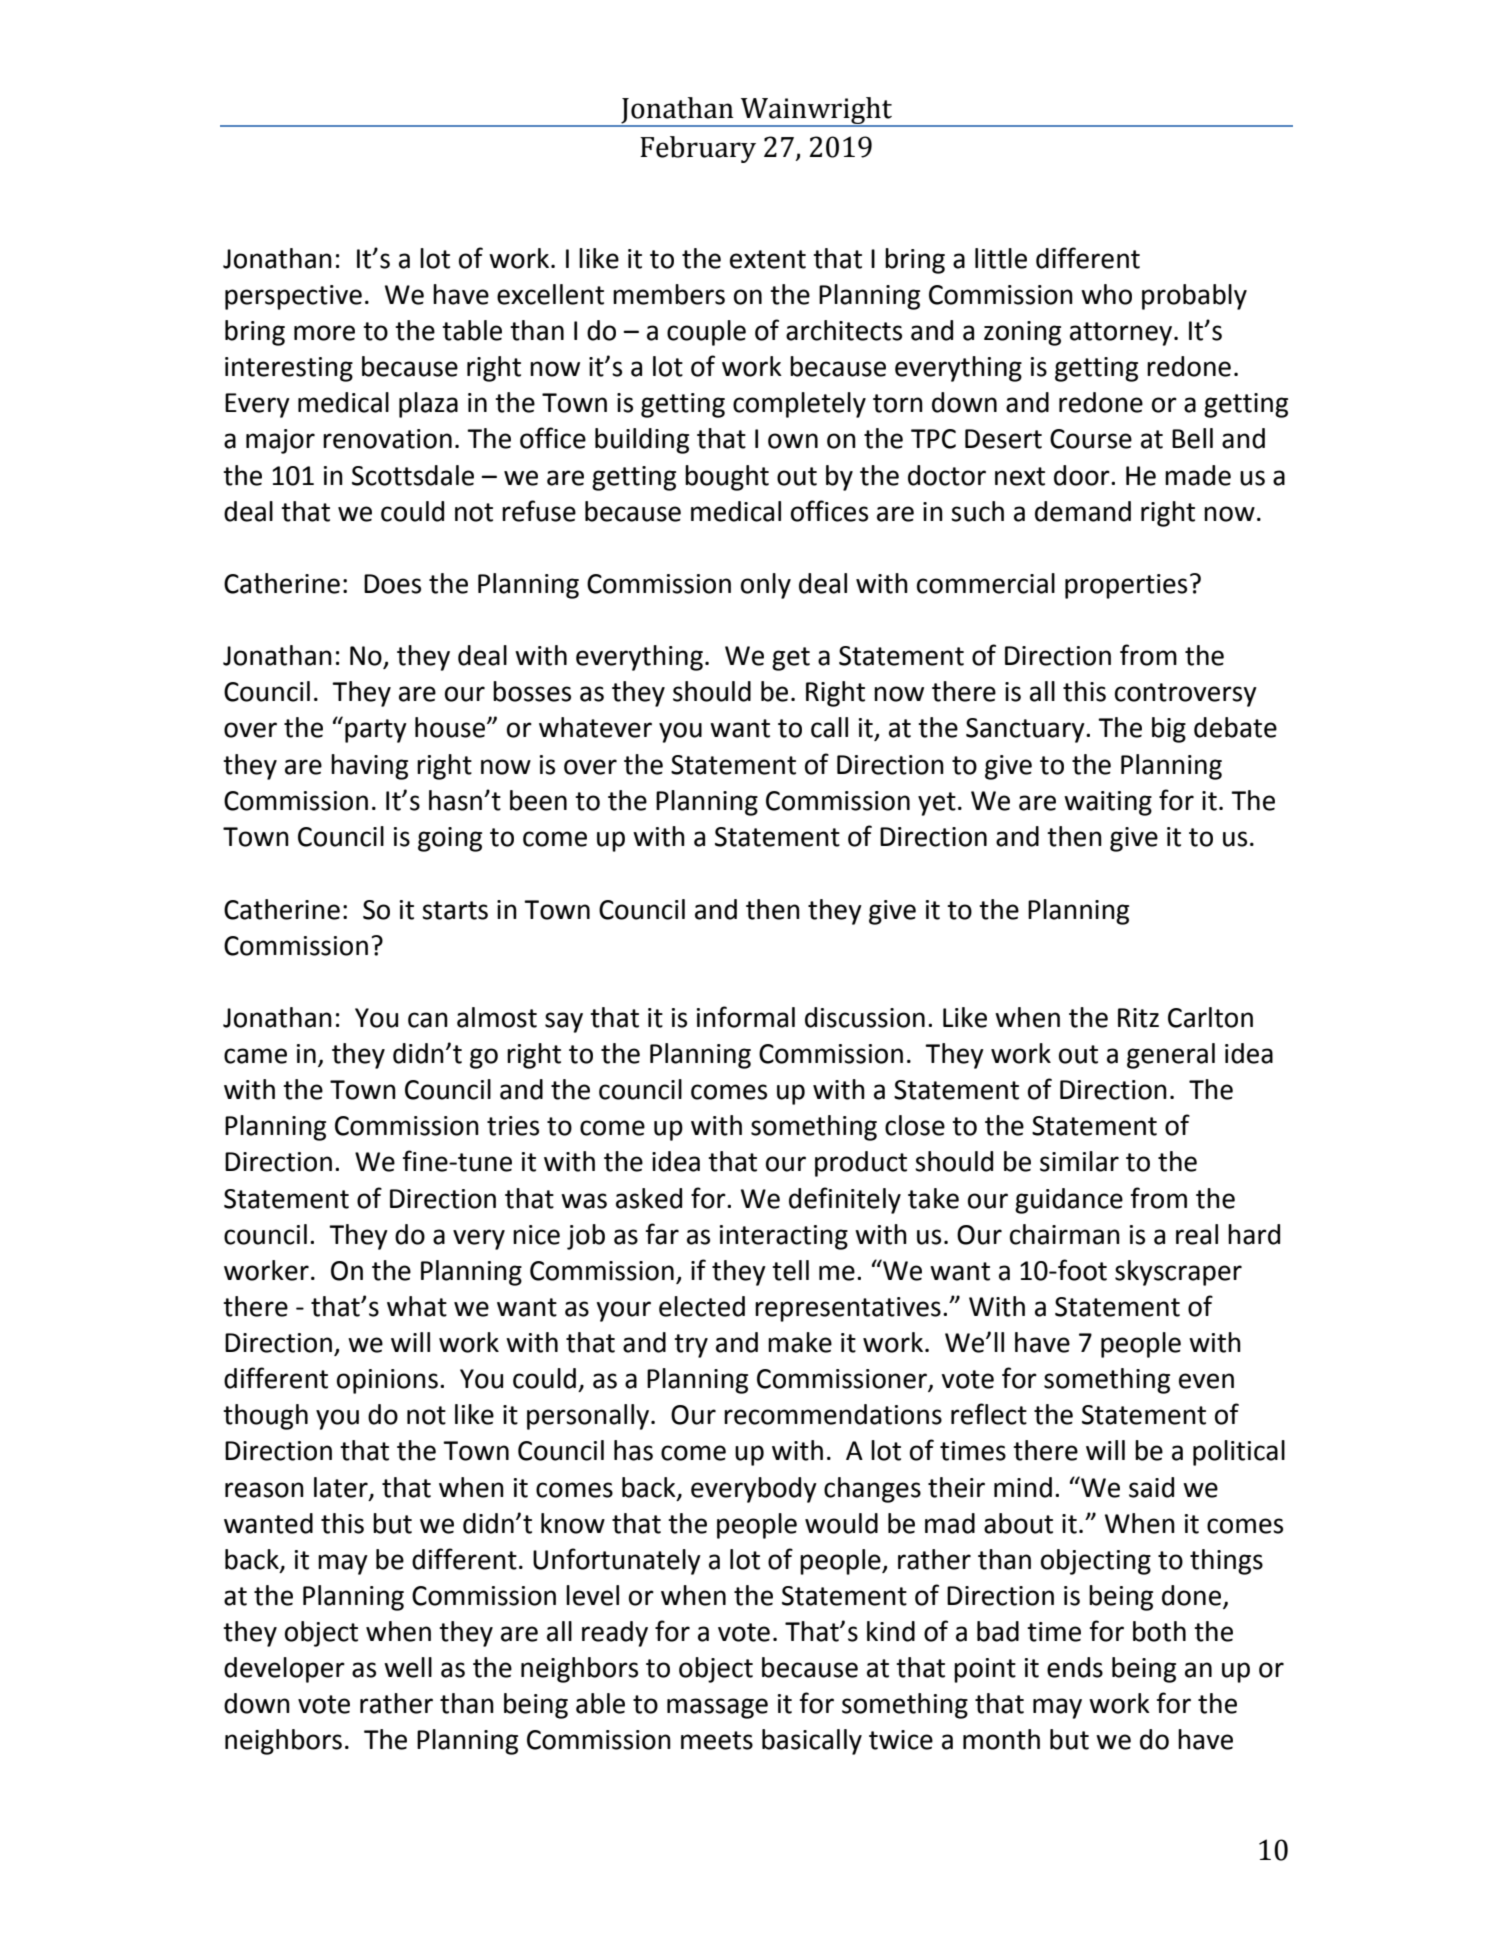  I want to click on who, so click(1106, 294).
